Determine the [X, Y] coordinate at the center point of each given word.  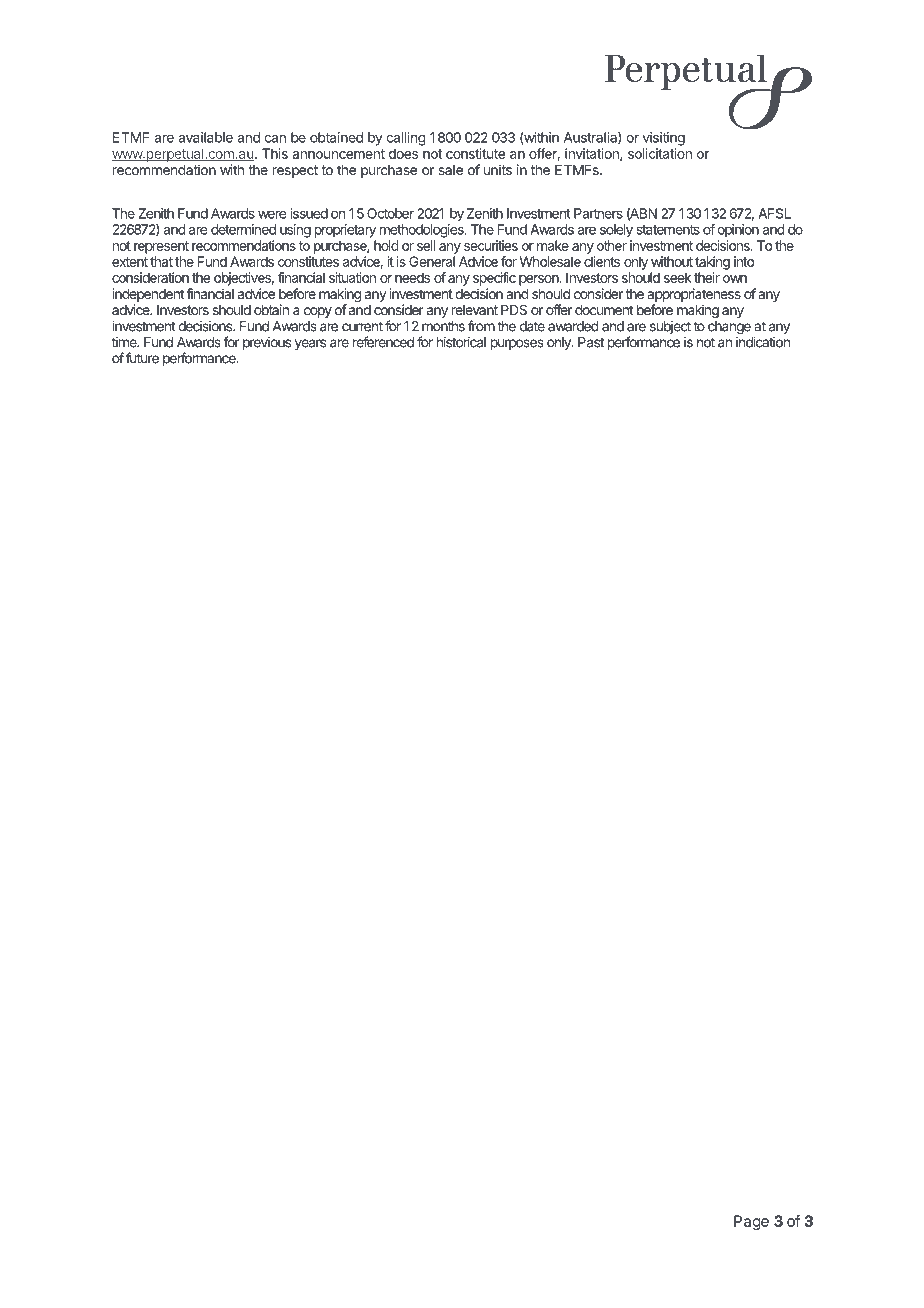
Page [751, 1222]
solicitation [660, 153]
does [403, 153]
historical [461, 342]
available [205, 137]
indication [763, 342]
